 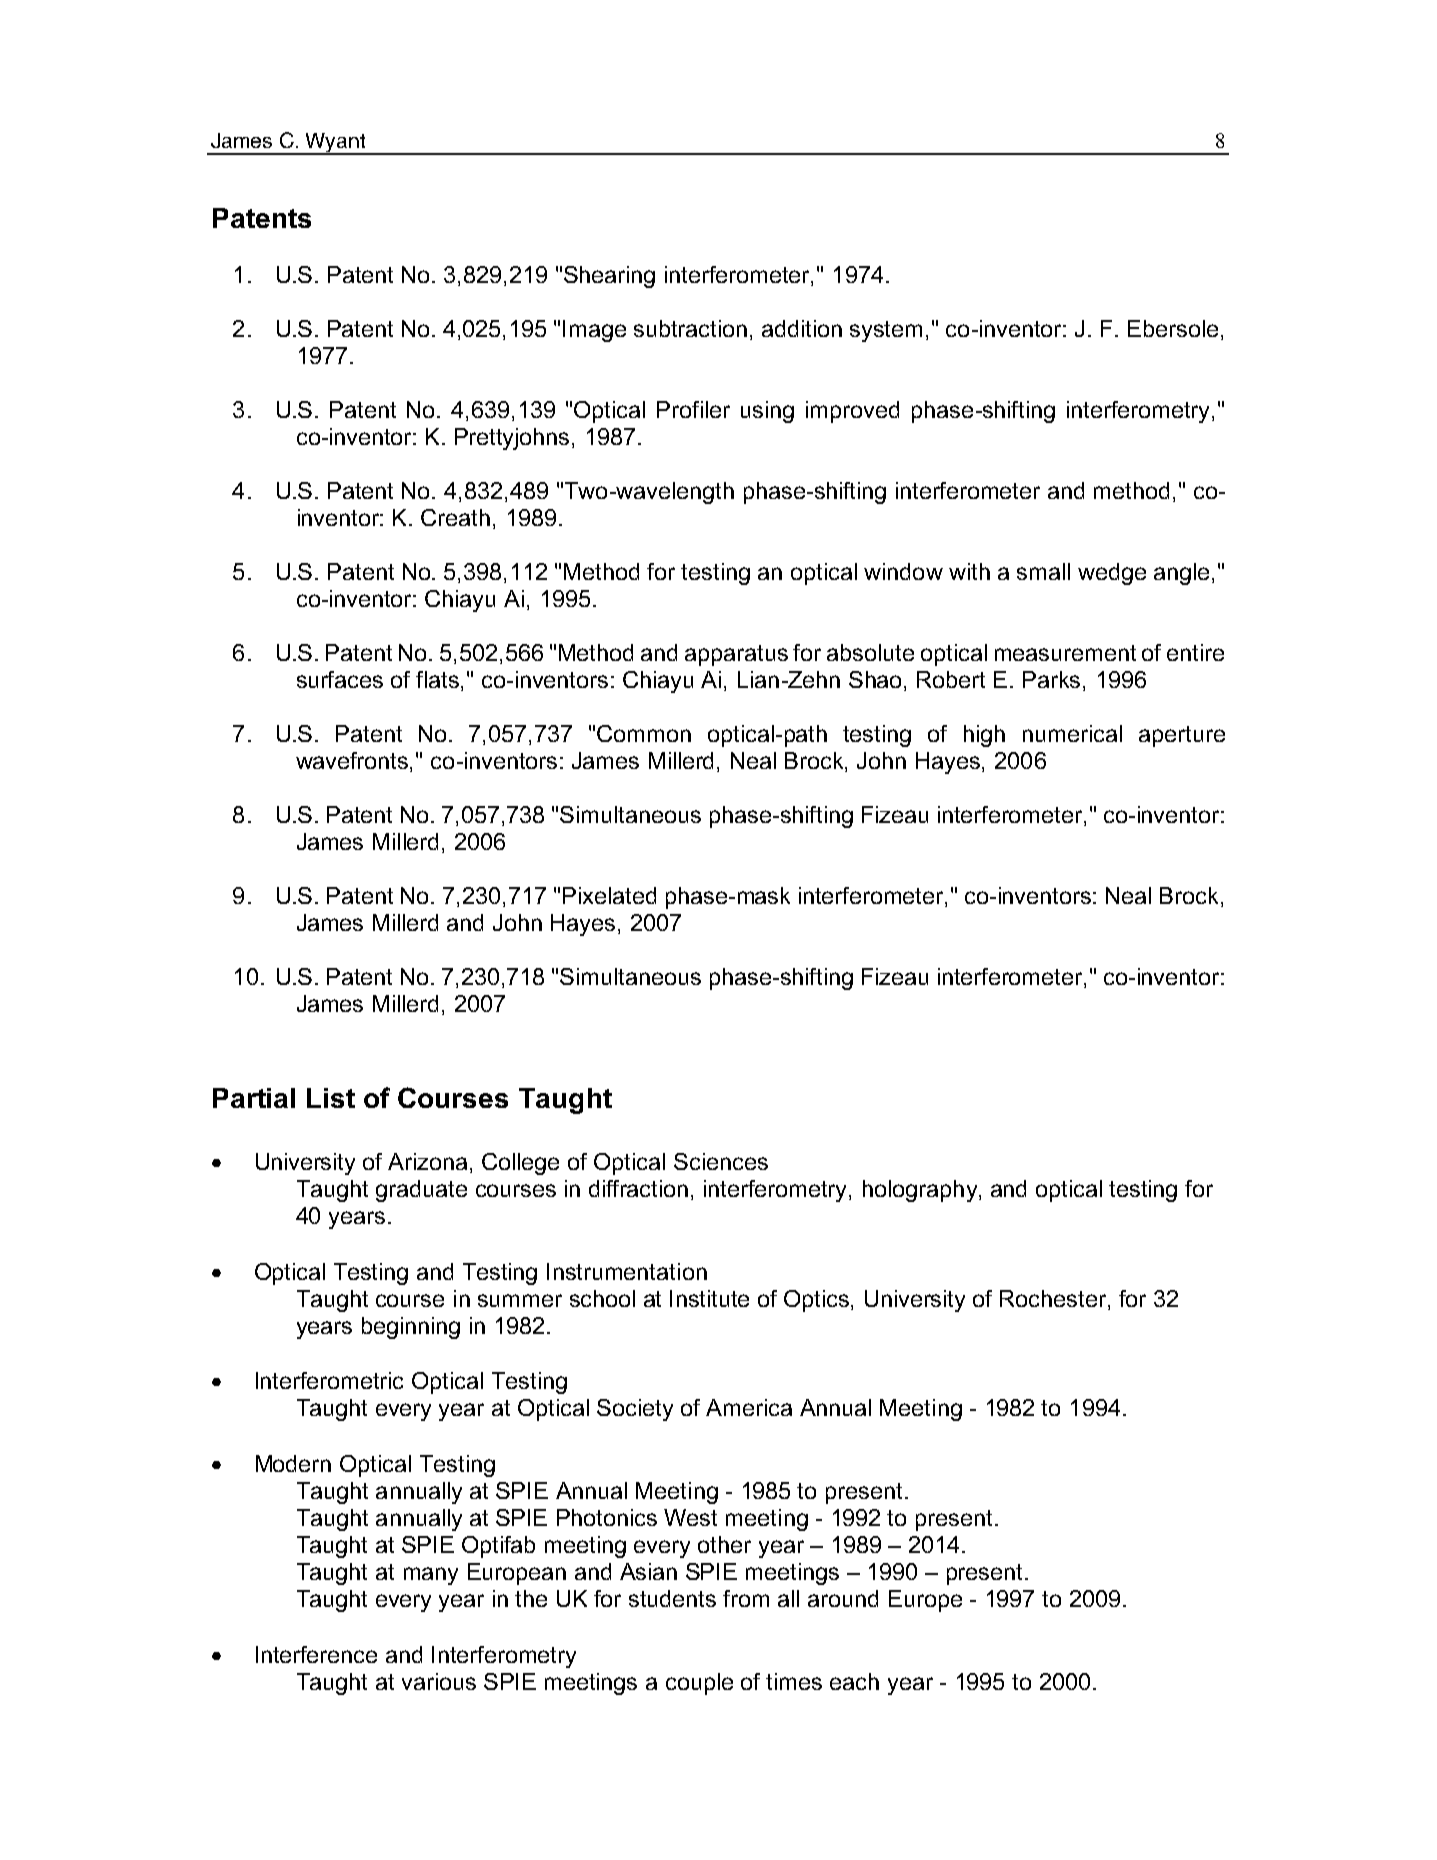 I want to click on from, so click(x=746, y=1598).
